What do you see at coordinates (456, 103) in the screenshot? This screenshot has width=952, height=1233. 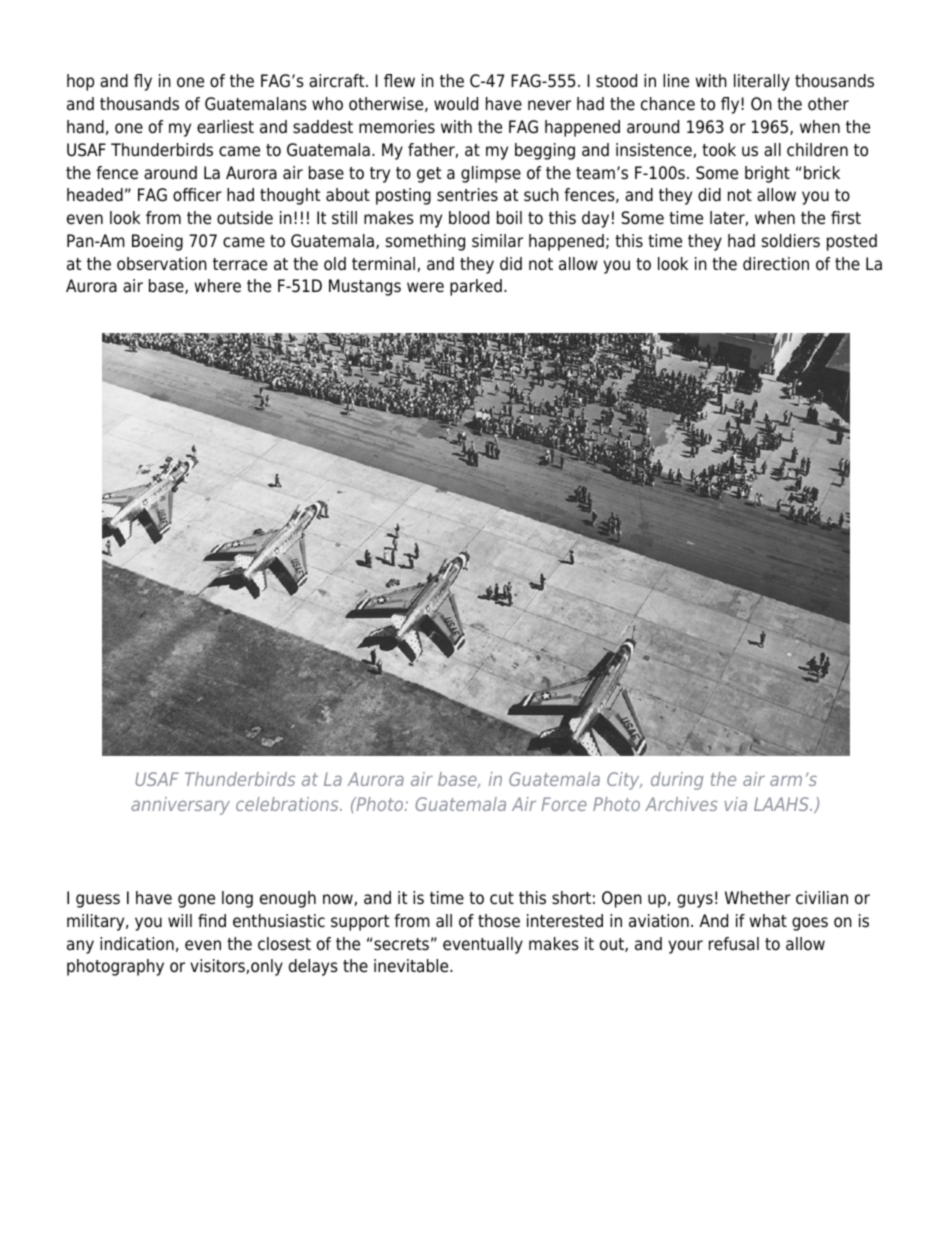 I see `would` at bounding box center [456, 103].
